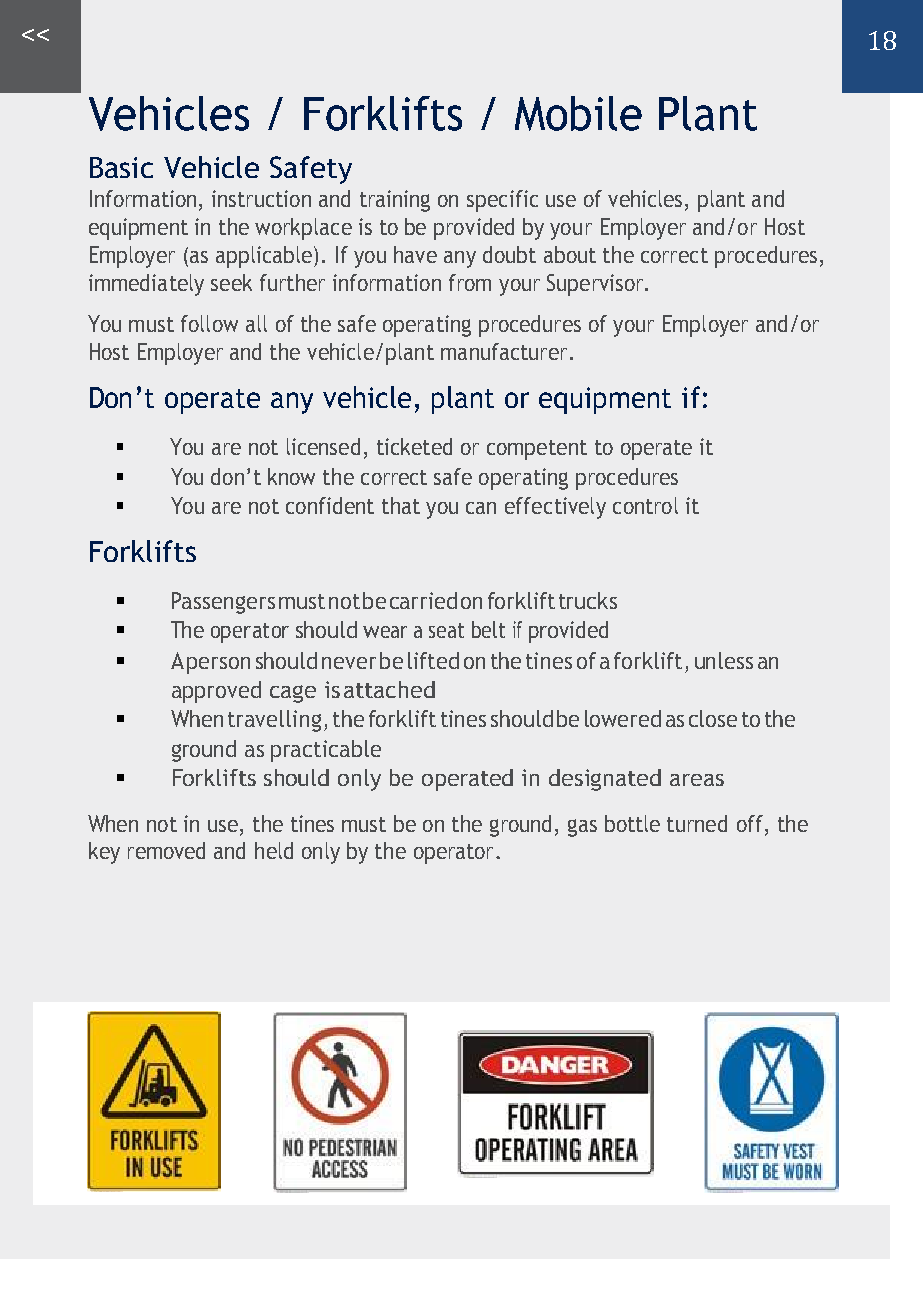  I want to click on removed, so click(166, 850).
